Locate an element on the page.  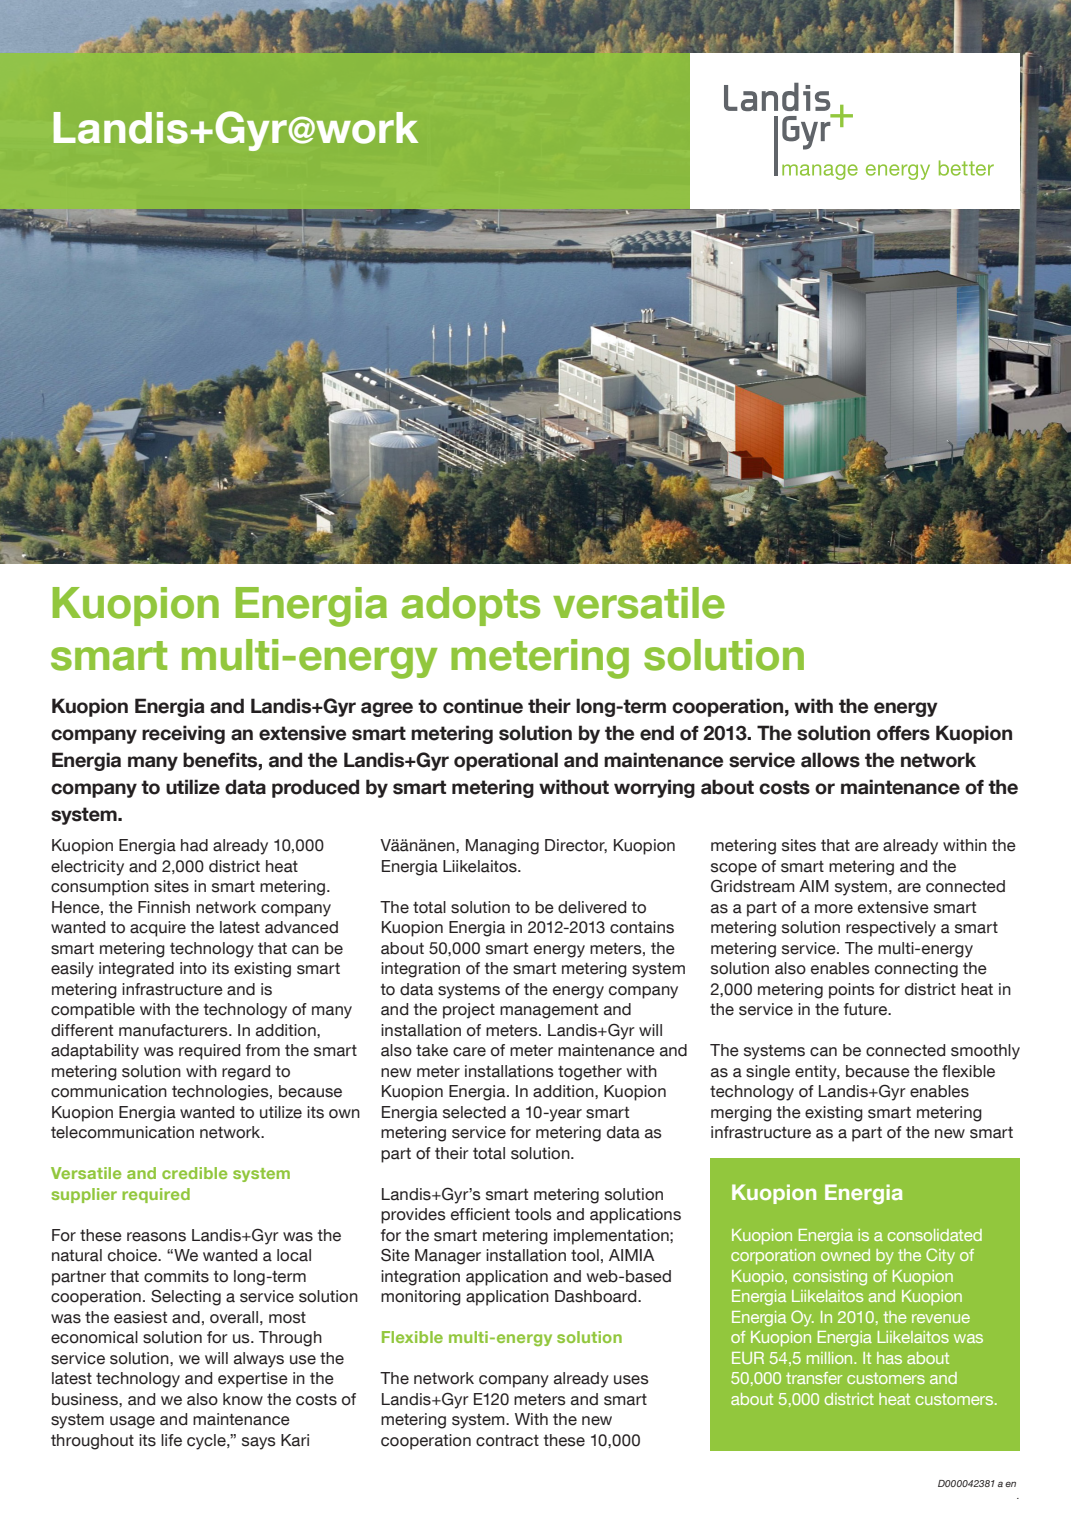
selected is located at coordinates (474, 1112).
